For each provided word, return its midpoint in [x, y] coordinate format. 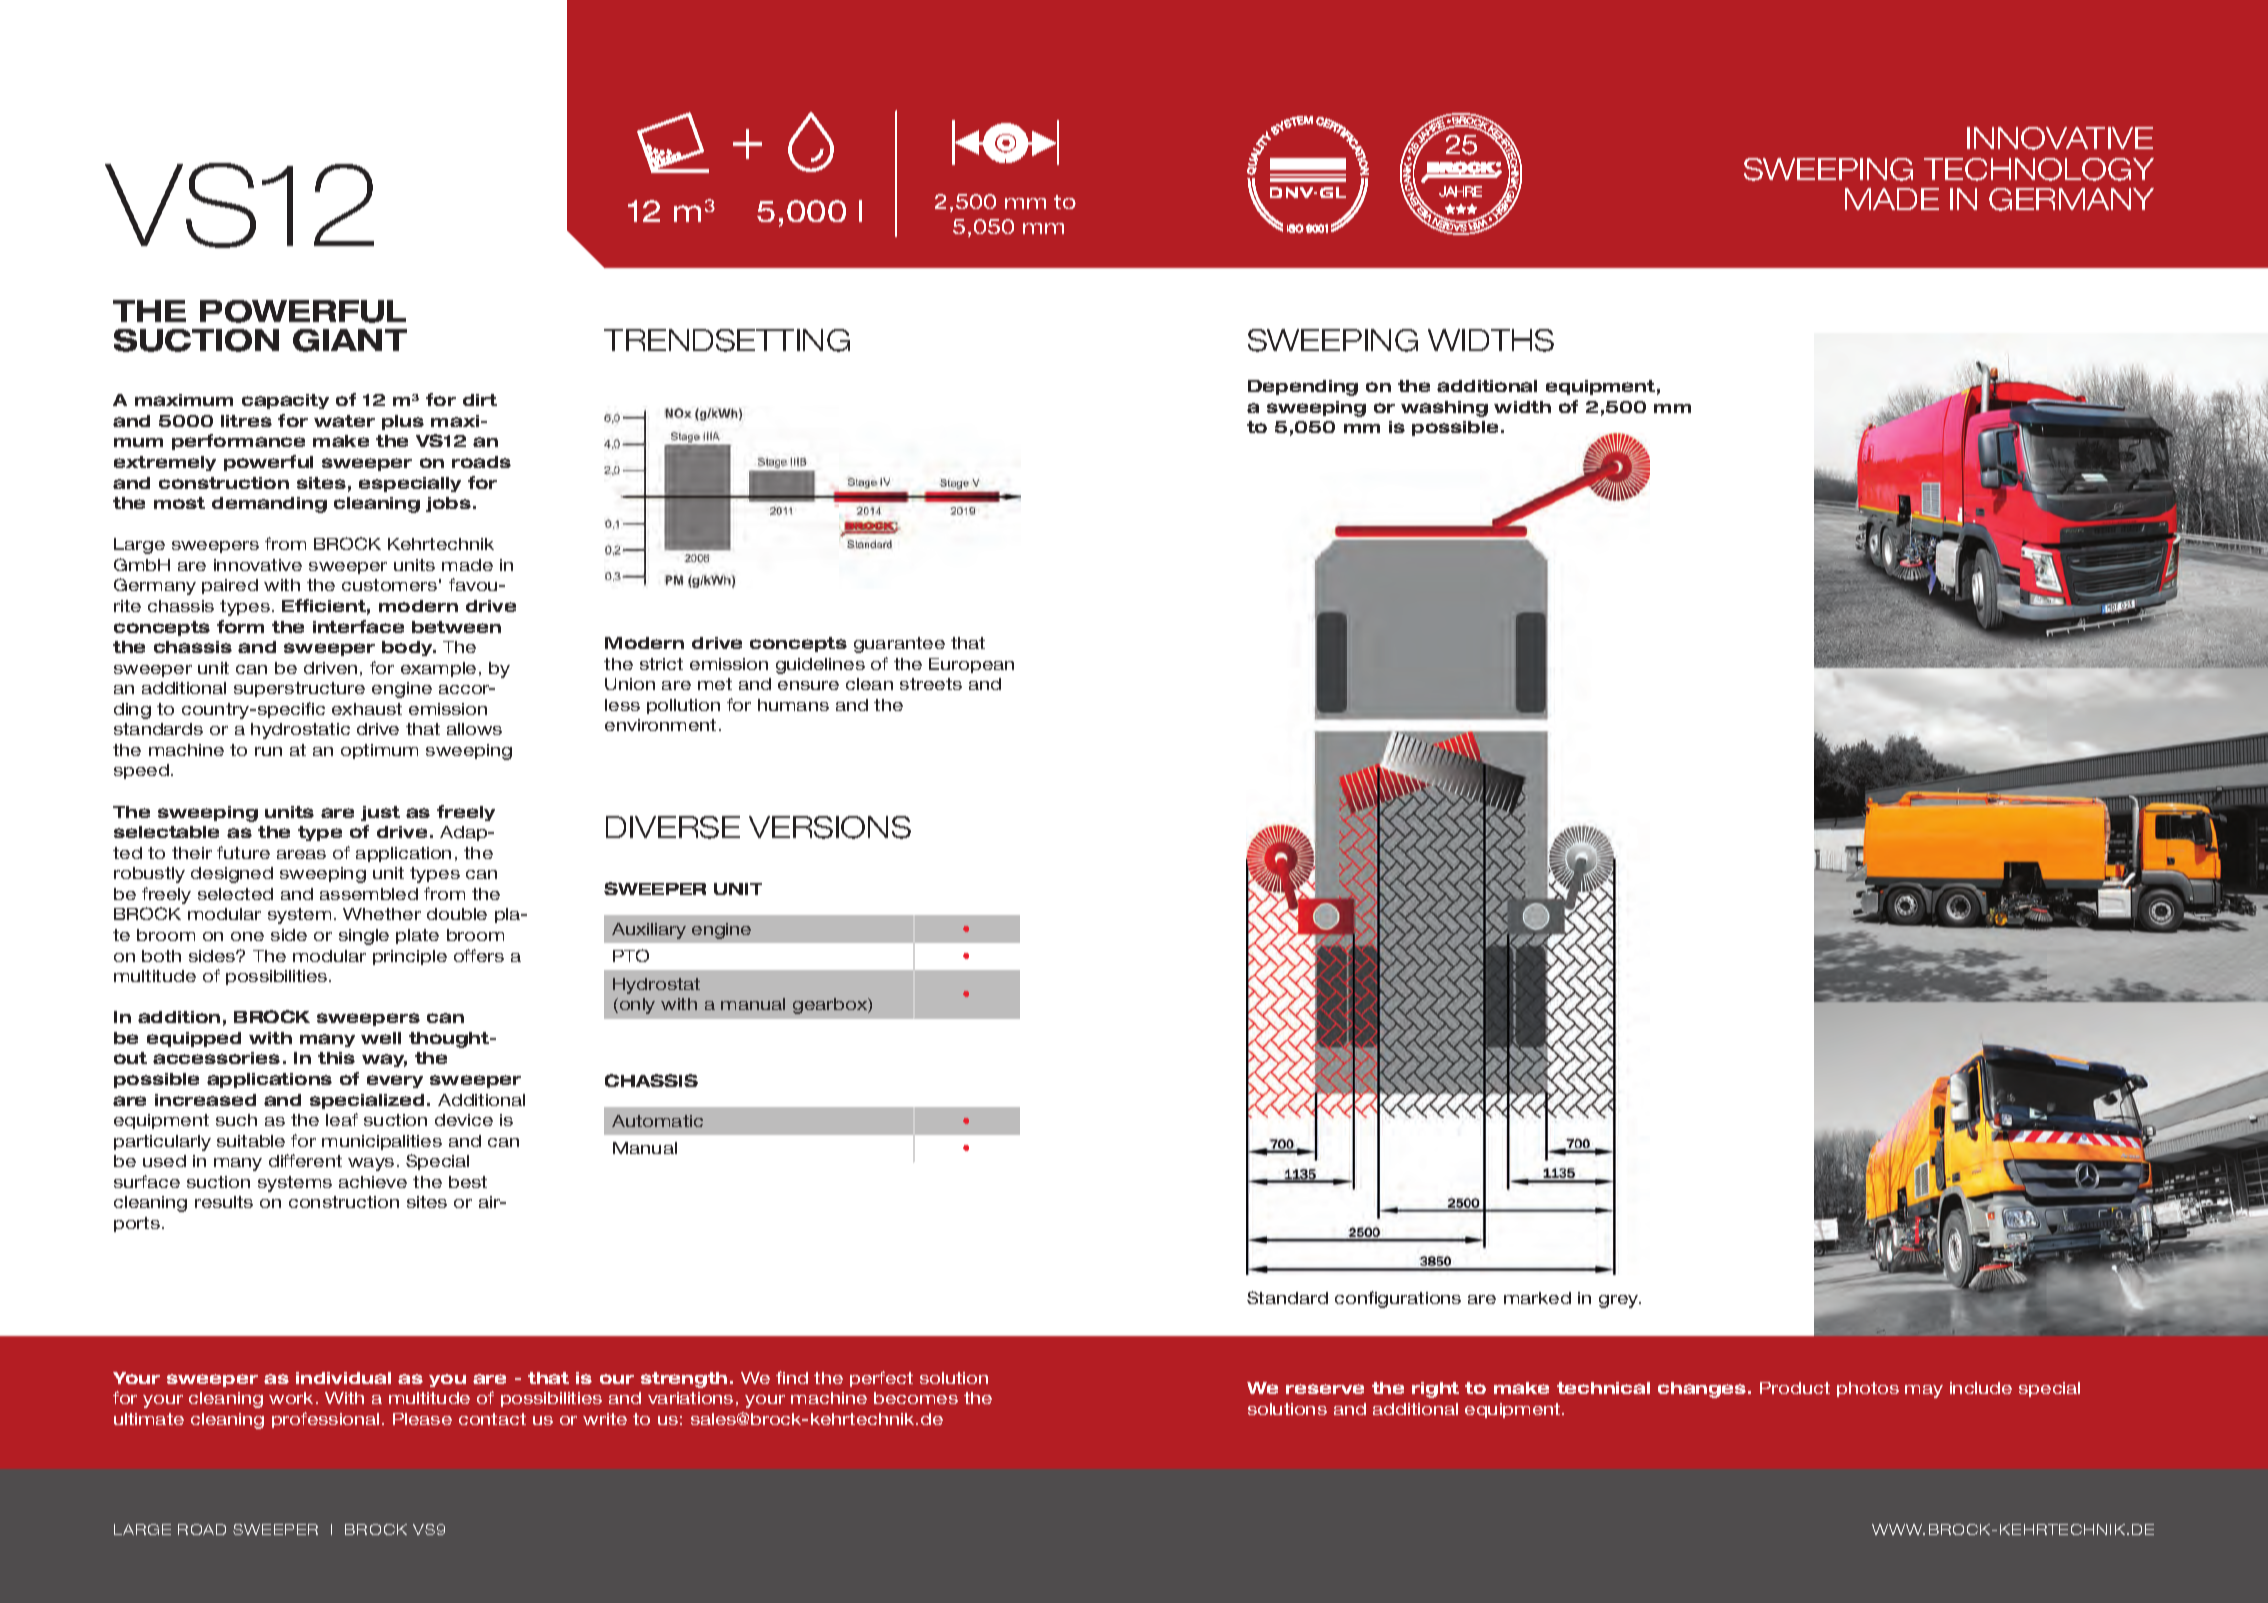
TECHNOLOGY [2039, 169]
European [971, 665]
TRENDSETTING [727, 340]
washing [1444, 409]
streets [931, 684]
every [395, 1081]
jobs [448, 504]
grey [1620, 1301]
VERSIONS [830, 827]
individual [343, 1378]
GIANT [350, 340]
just [380, 813]
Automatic [657, 1121]
